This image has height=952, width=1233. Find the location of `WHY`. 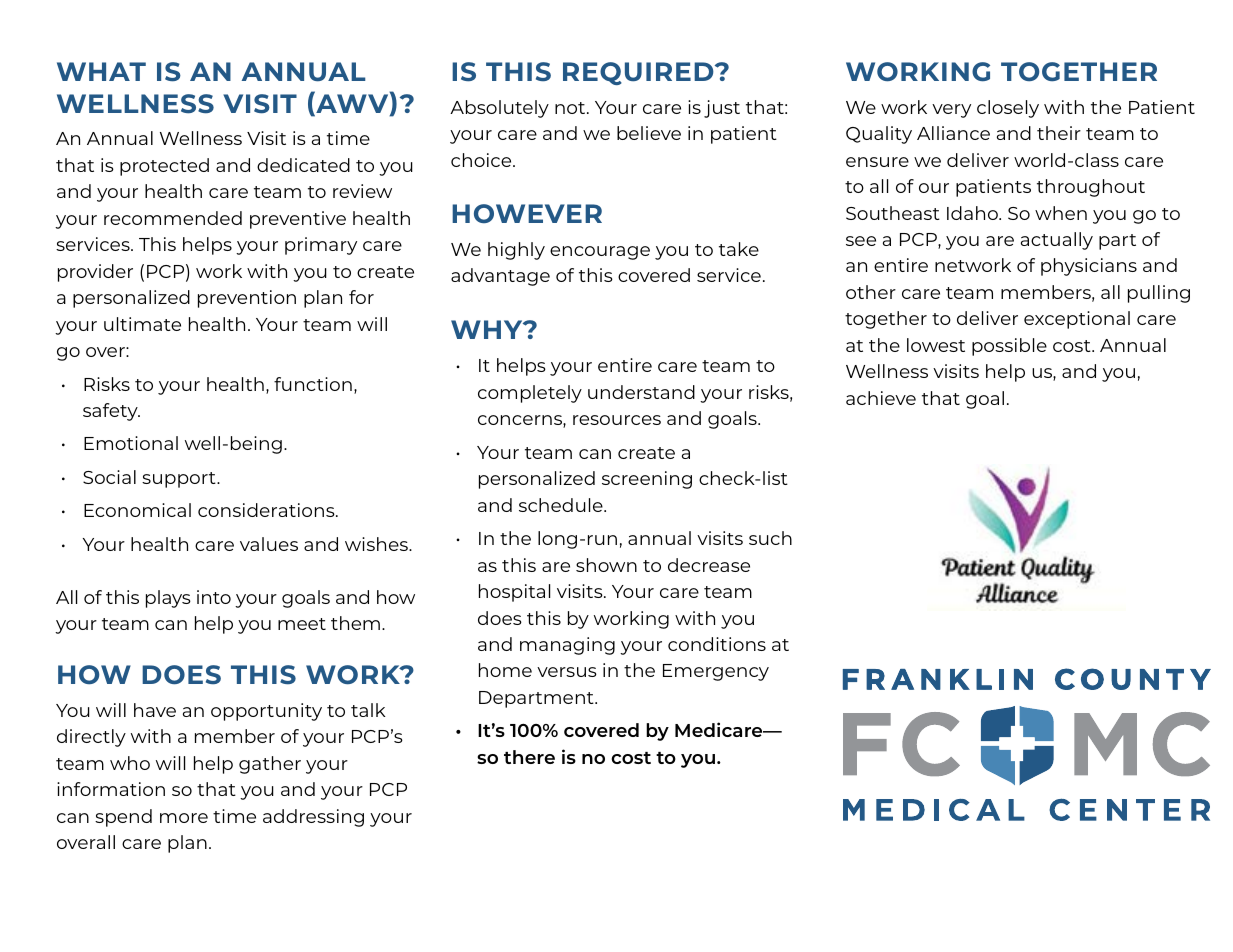

WHY is located at coordinates (488, 329).
